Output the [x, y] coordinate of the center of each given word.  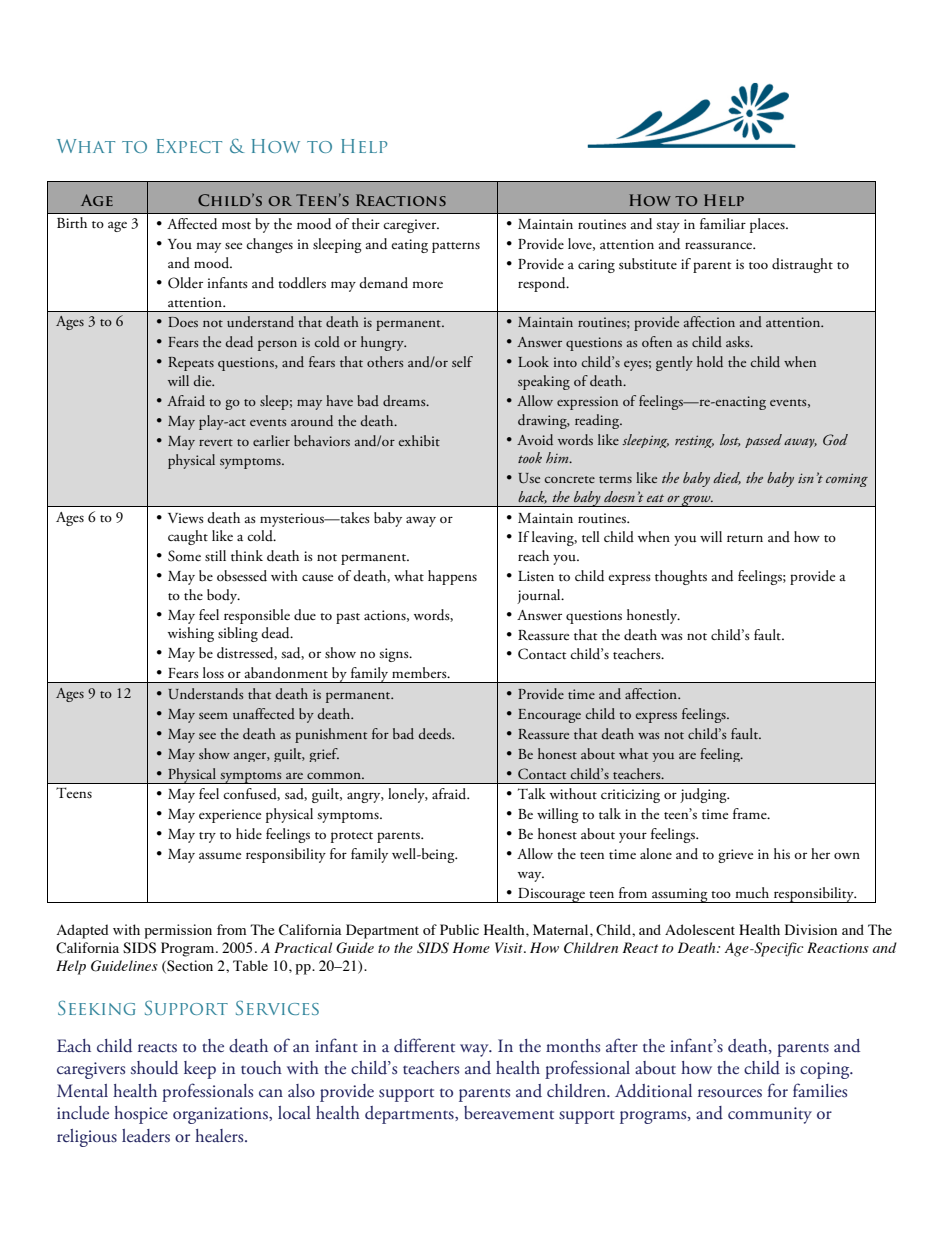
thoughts [681, 577]
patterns [456, 247]
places [768, 225]
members [420, 672]
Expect [189, 146]
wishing [191, 634]
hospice [141, 1115]
